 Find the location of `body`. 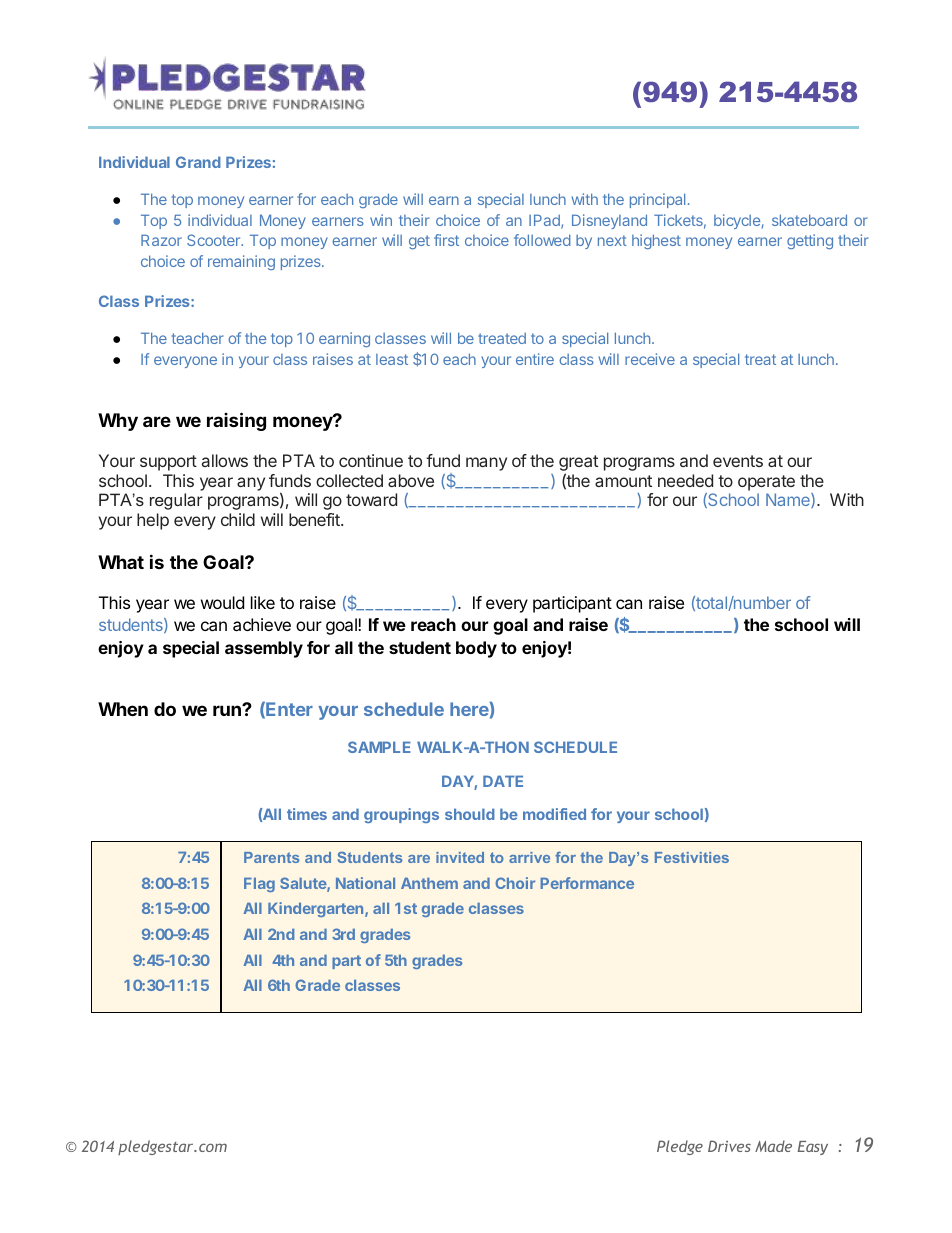

body is located at coordinates (476, 649).
